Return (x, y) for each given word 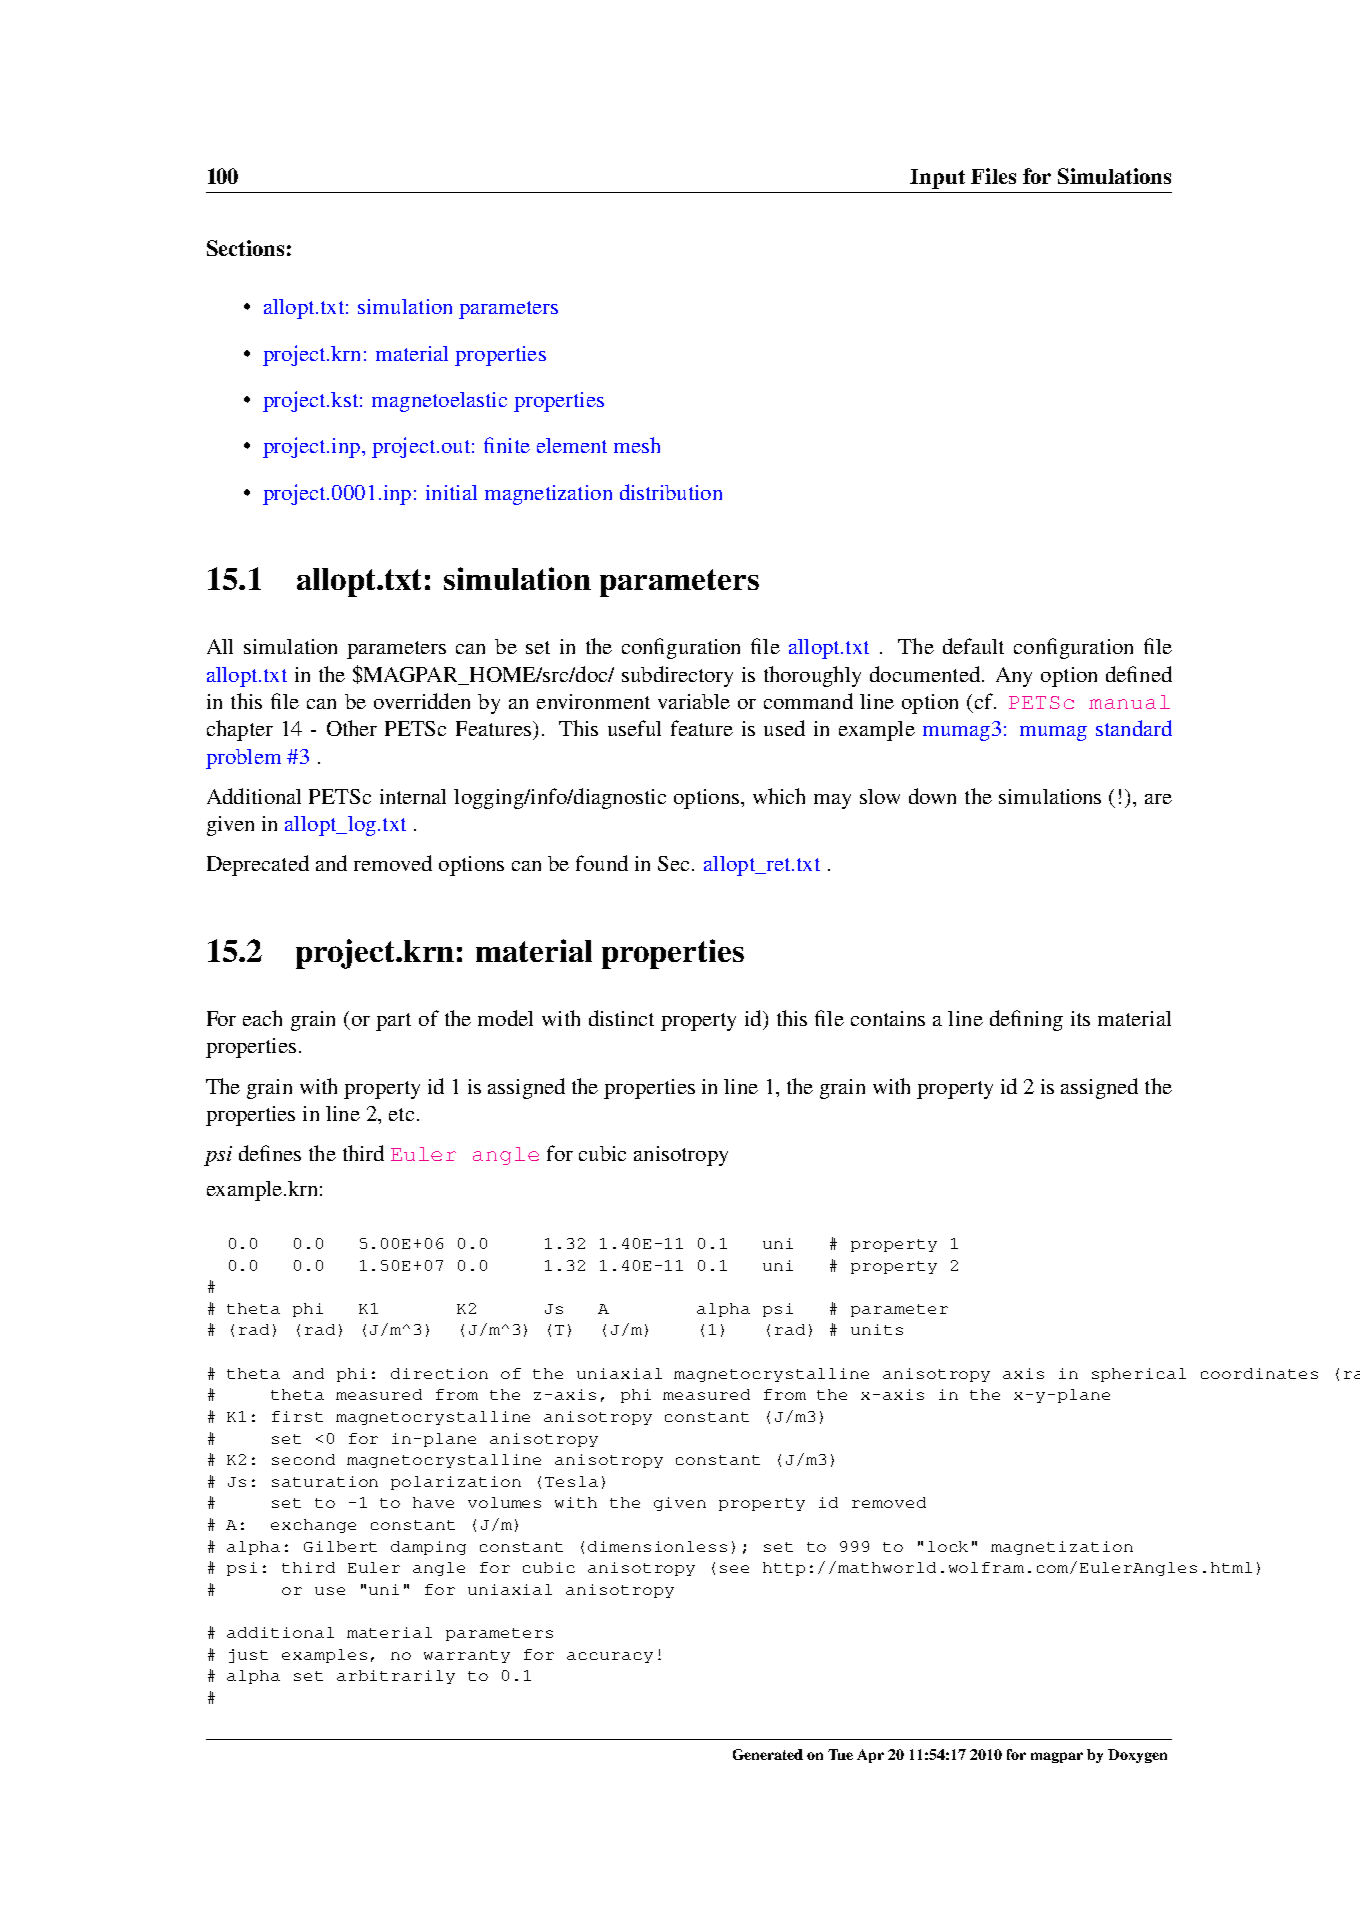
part (393, 1022)
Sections (245, 248)
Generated (768, 1754)
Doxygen (1137, 1756)
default (973, 646)
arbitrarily (396, 1677)
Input (937, 179)
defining (1026, 1020)
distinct (621, 1018)
